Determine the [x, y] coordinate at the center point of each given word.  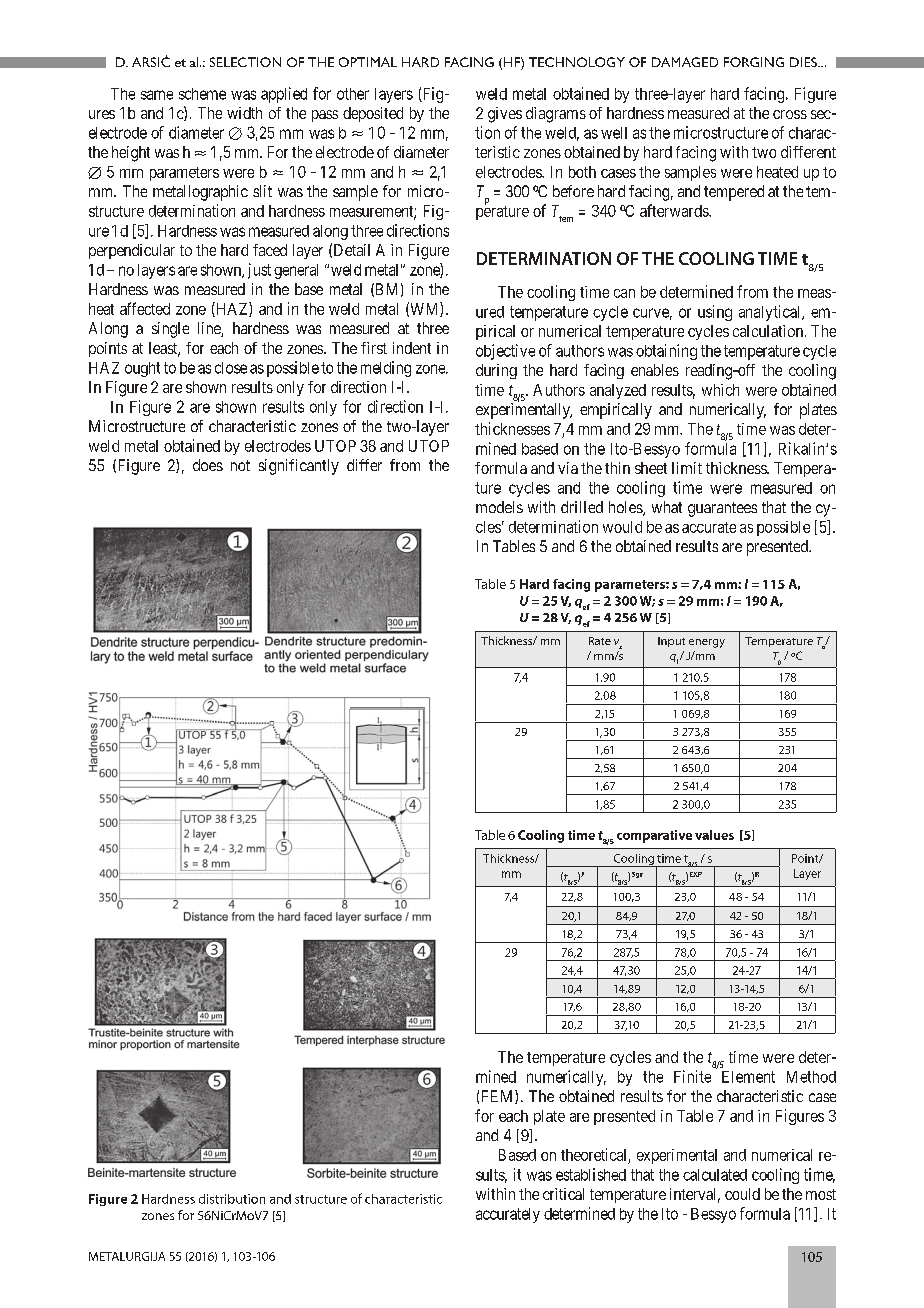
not [240, 465]
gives [505, 115]
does [208, 465]
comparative [654, 836]
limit [687, 468]
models [499, 507]
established [591, 1174]
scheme [202, 94]
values [714, 835]
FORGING [754, 62]
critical [563, 1194]
